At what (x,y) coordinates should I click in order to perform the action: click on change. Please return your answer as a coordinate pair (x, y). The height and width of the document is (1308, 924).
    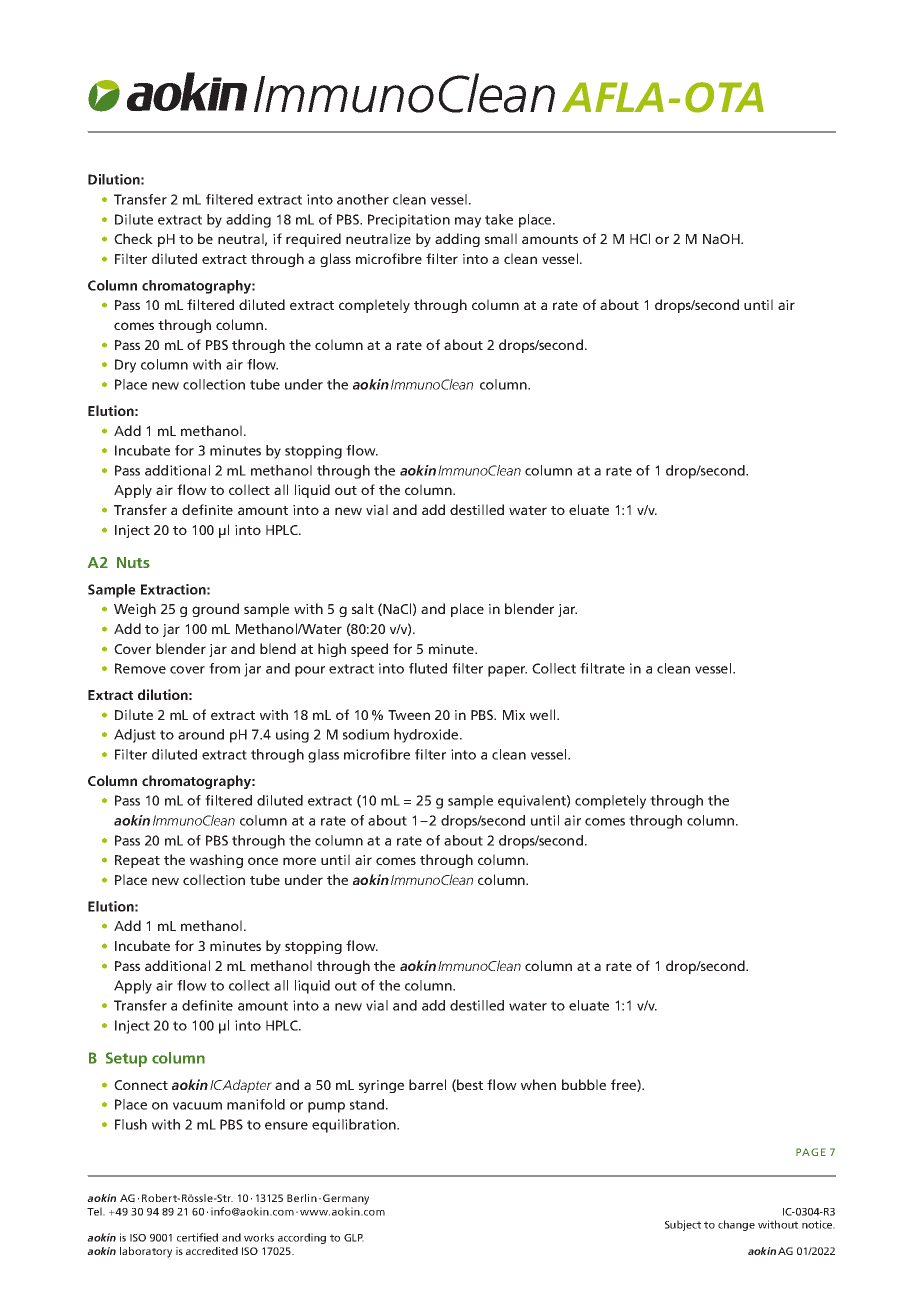
    Looking at the image, I should click on (736, 1225).
